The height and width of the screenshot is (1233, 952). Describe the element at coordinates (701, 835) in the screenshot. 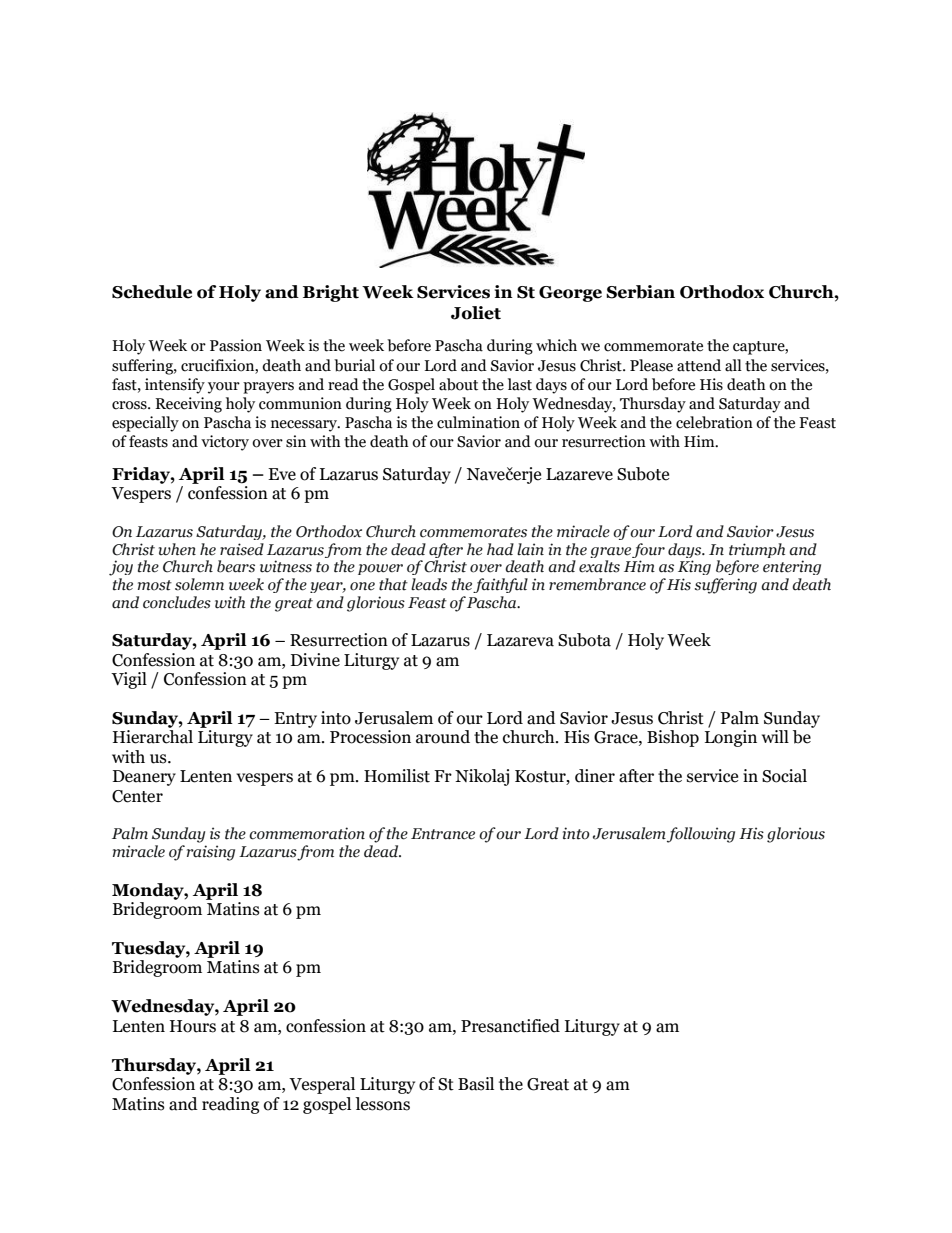

I see `following` at that location.
